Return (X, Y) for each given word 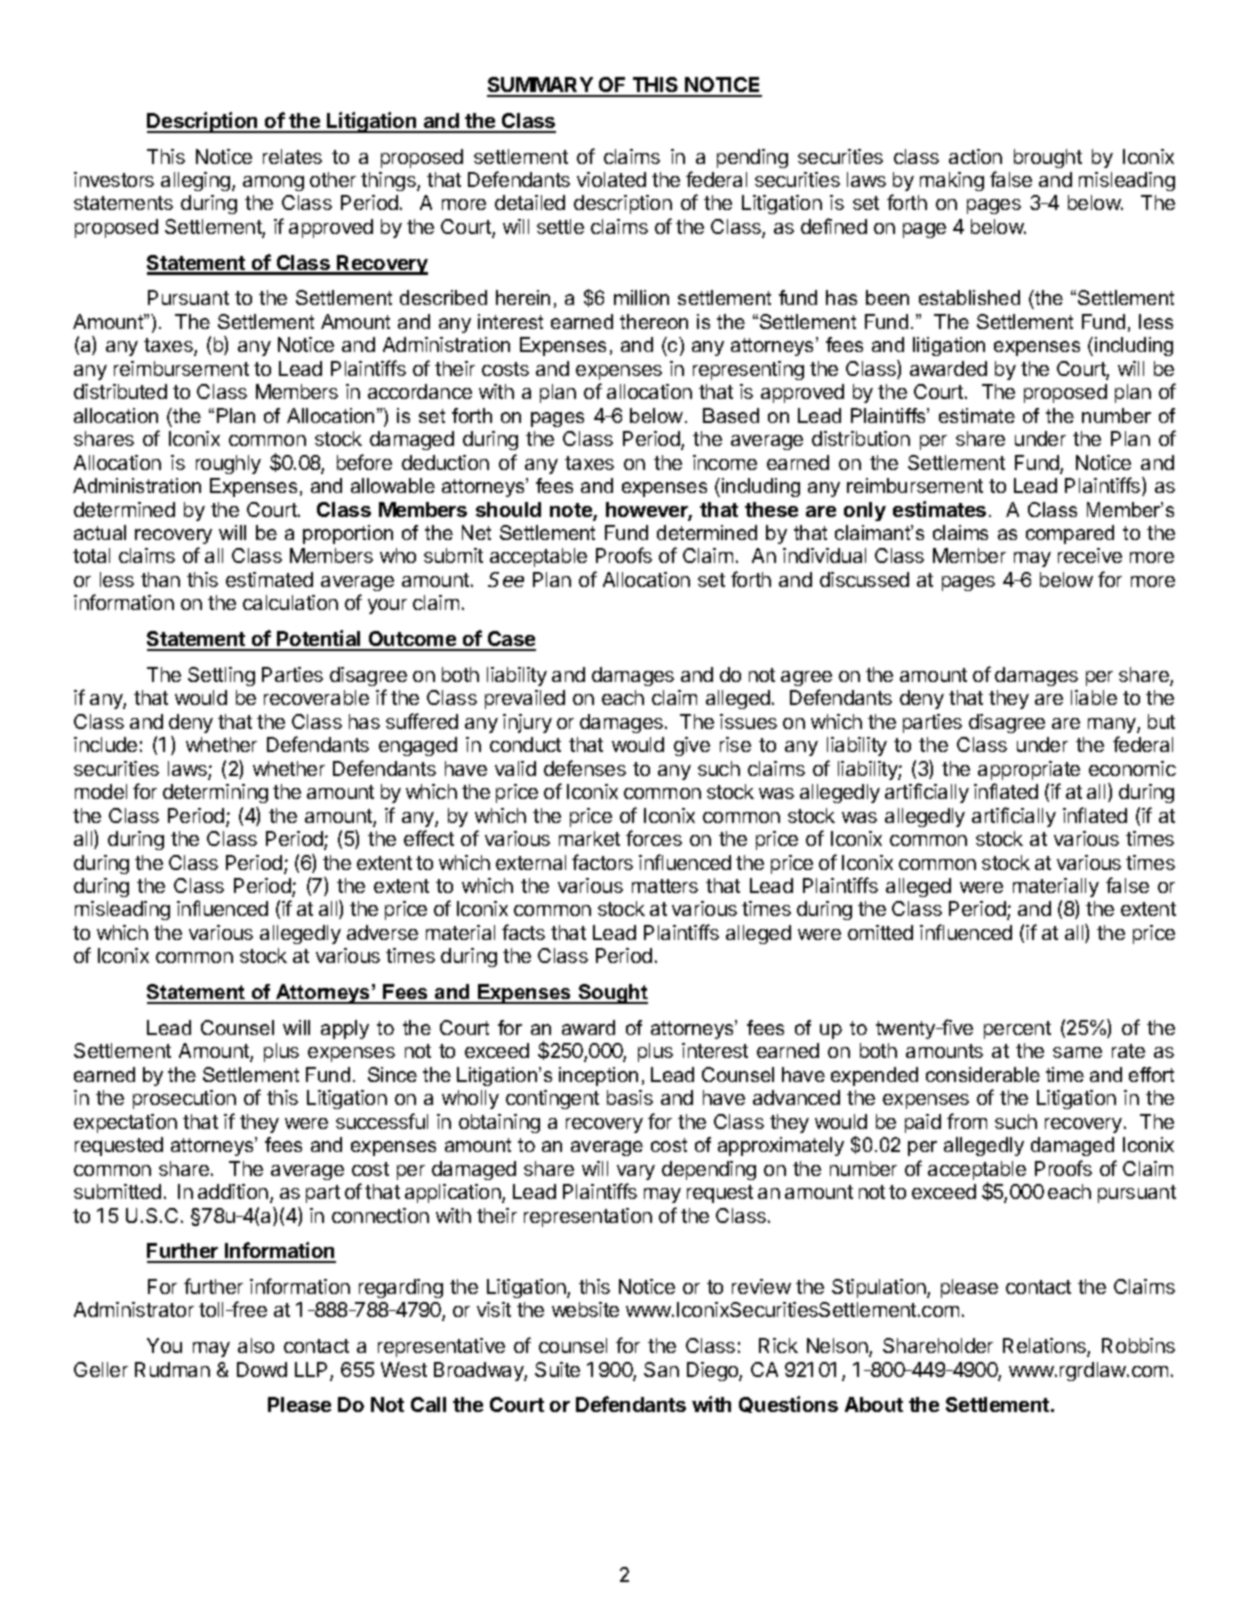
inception (598, 1076)
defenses (585, 768)
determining (215, 793)
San (661, 1369)
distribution (861, 438)
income (725, 462)
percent (1017, 1030)
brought (1048, 158)
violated (611, 179)
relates (292, 156)
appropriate (1029, 770)
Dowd (262, 1369)
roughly (228, 464)
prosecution (184, 1099)
